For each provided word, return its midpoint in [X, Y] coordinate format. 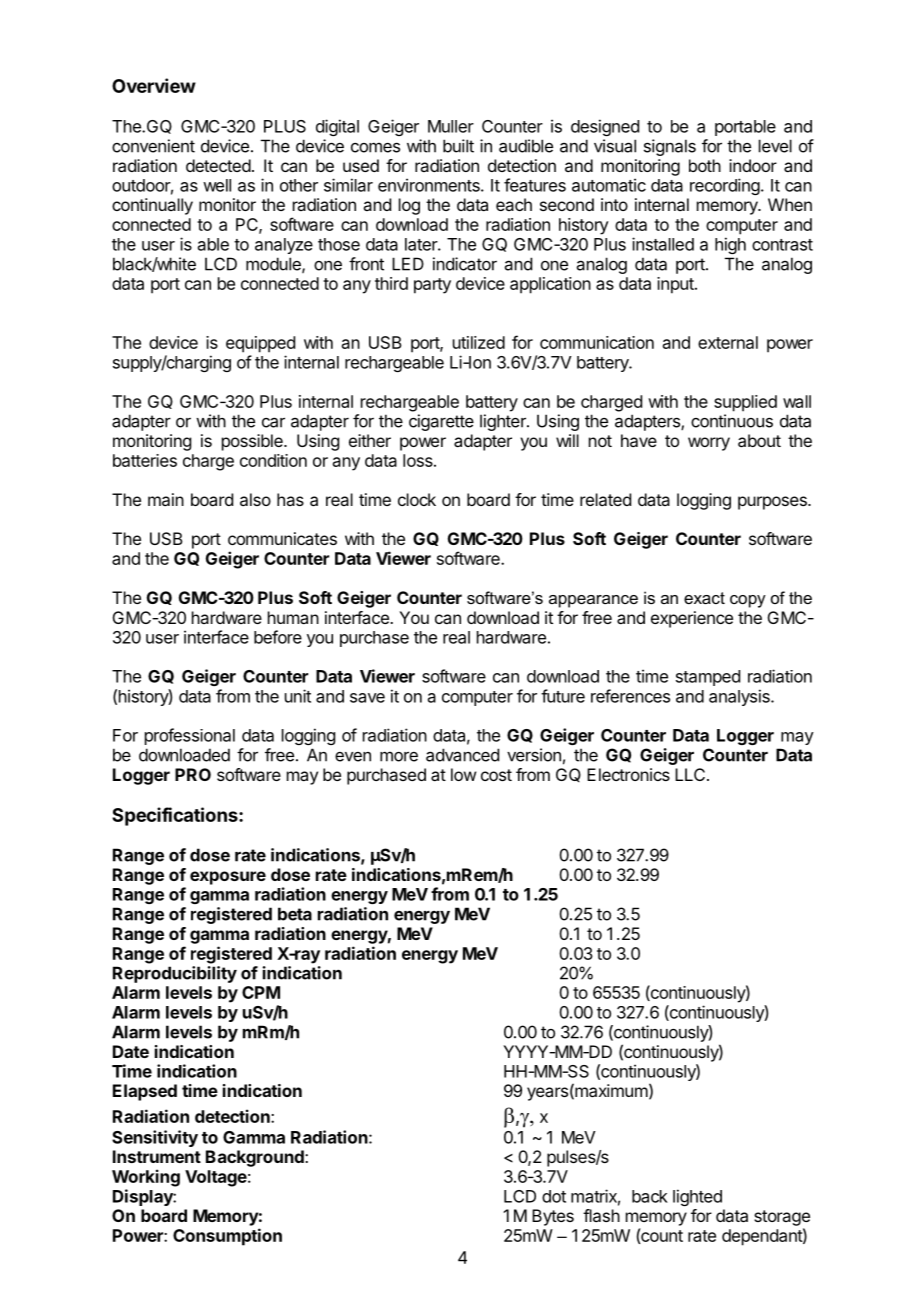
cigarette [441, 422]
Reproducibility [175, 974]
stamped [708, 678]
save [367, 698]
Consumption [227, 1237]
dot [554, 1196]
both [705, 165]
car [273, 422]
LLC [690, 774]
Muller [451, 126]
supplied [745, 403]
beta [295, 914]
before [278, 637]
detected [218, 165]
